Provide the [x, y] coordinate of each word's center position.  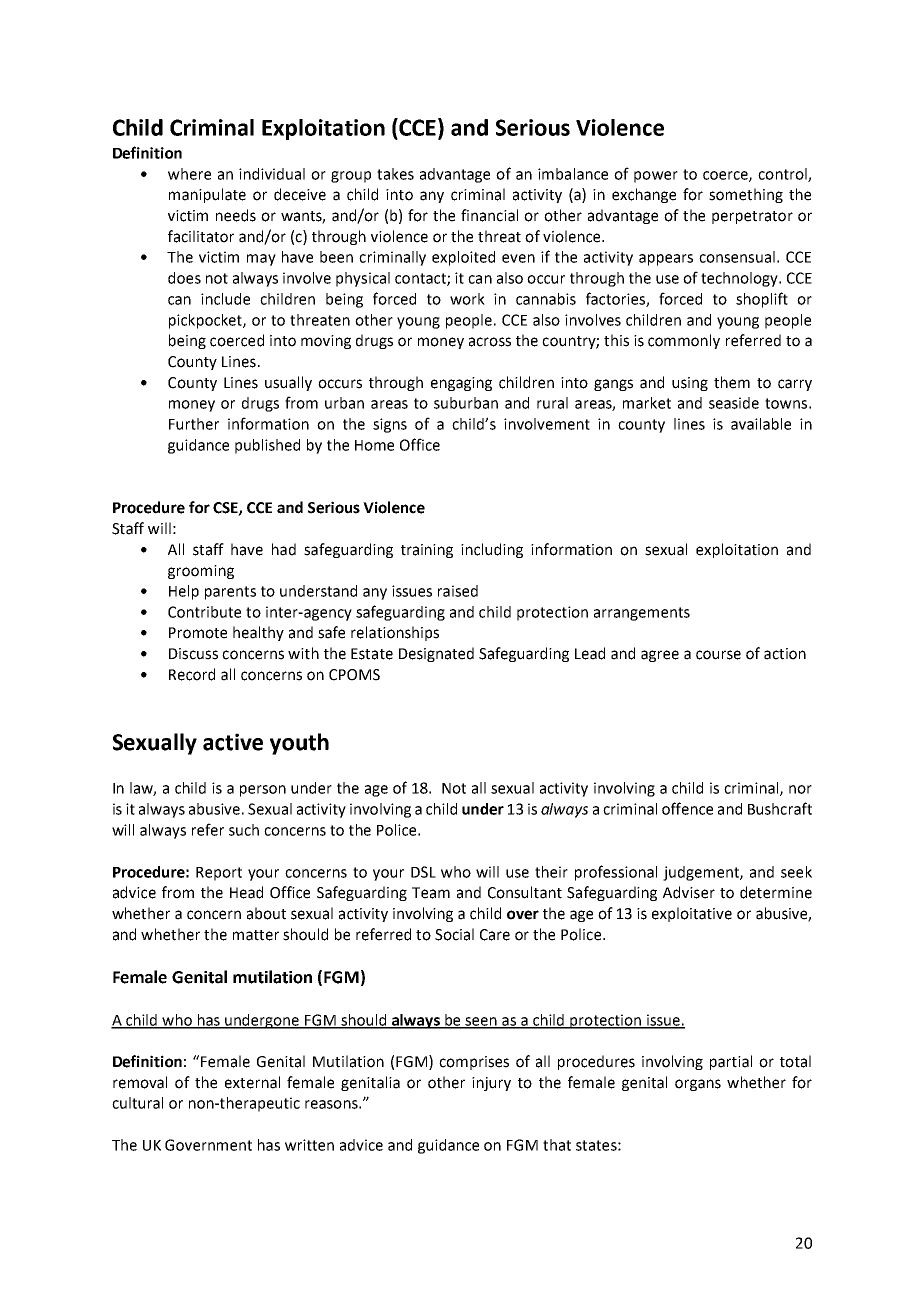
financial [489, 215]
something [746, 195]
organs [698, 1085]
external [252, 1082]
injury [491, 1084]
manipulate [207, 195]
